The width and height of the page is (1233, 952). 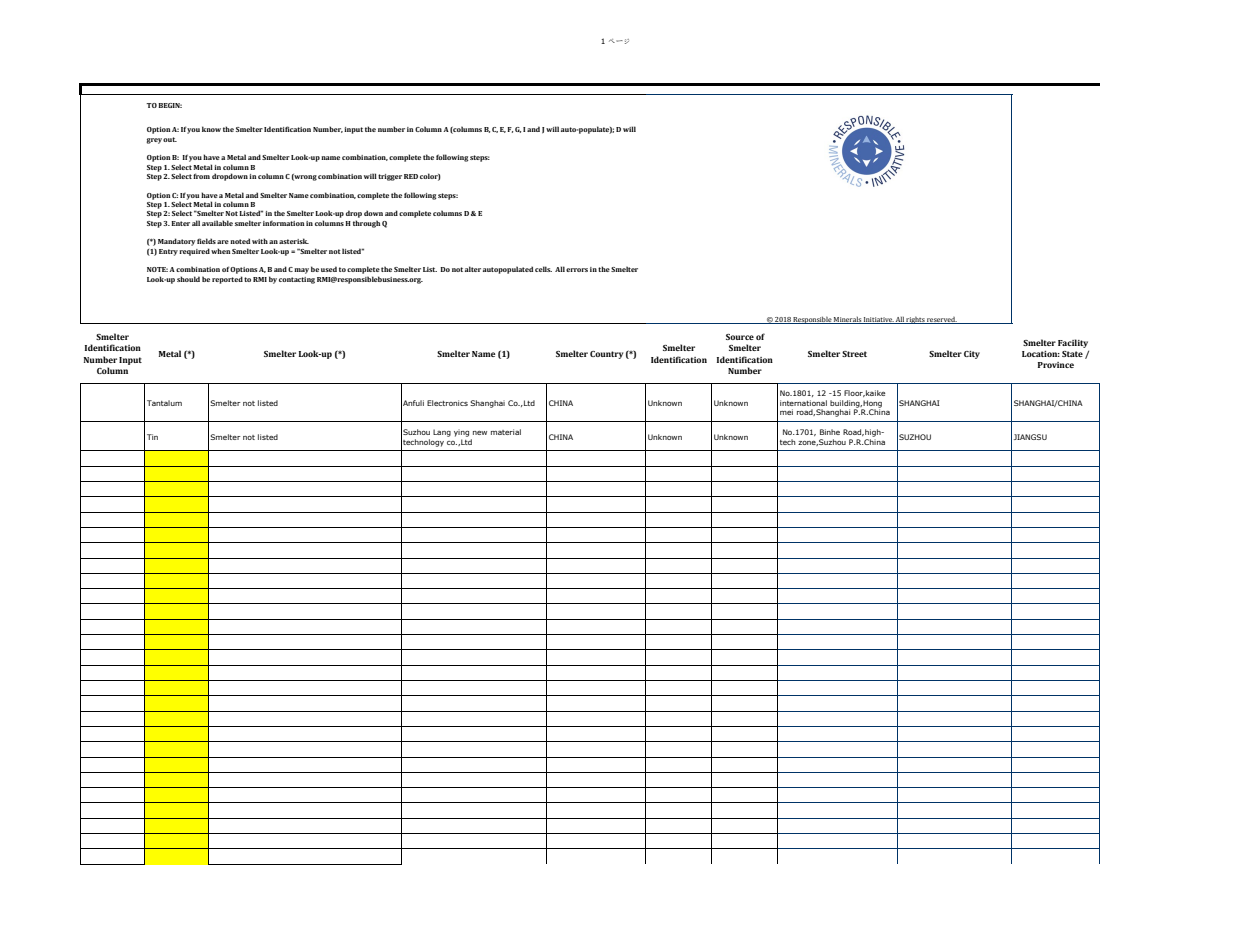 What do you see at coordinates (170, 139) in the page?
I see `out` at bounding box center [170, 139].
